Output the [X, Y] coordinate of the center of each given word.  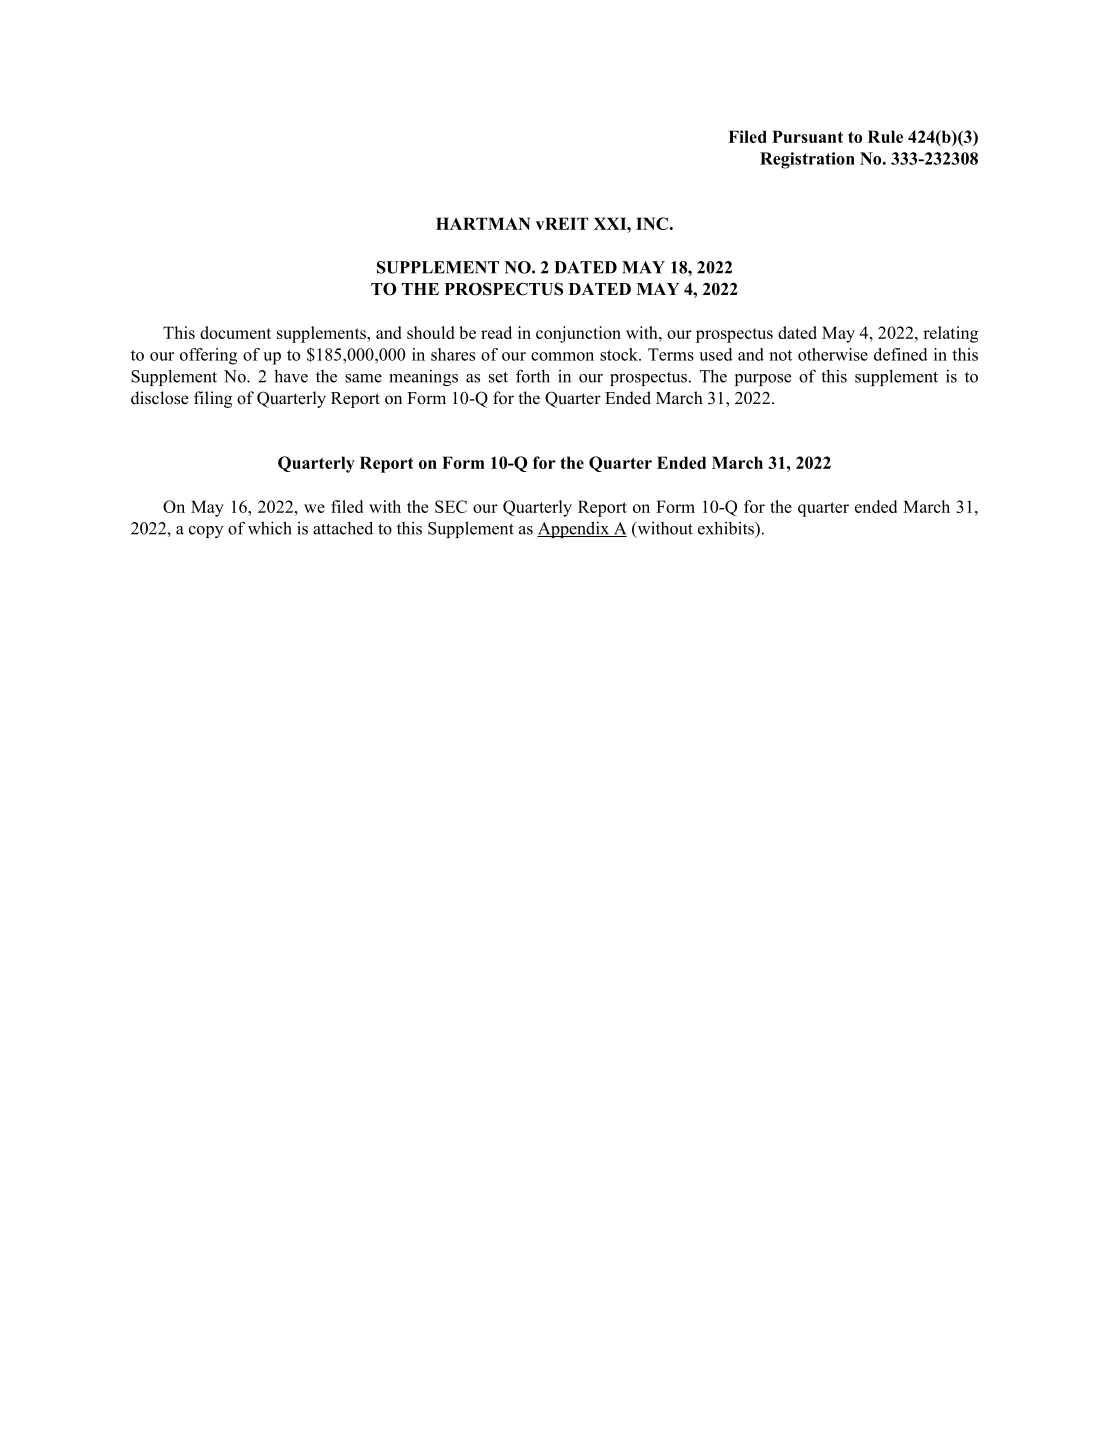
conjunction [578, 334]
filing [213, 399]
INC [652, 223]
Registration [807, 160]
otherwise [833, 354]
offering [208, 356]
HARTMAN [483, 223]
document [235, 332]
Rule [885, 136]
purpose [763, 380]
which [270, 528]
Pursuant [807, 136]
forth [533, 376]
